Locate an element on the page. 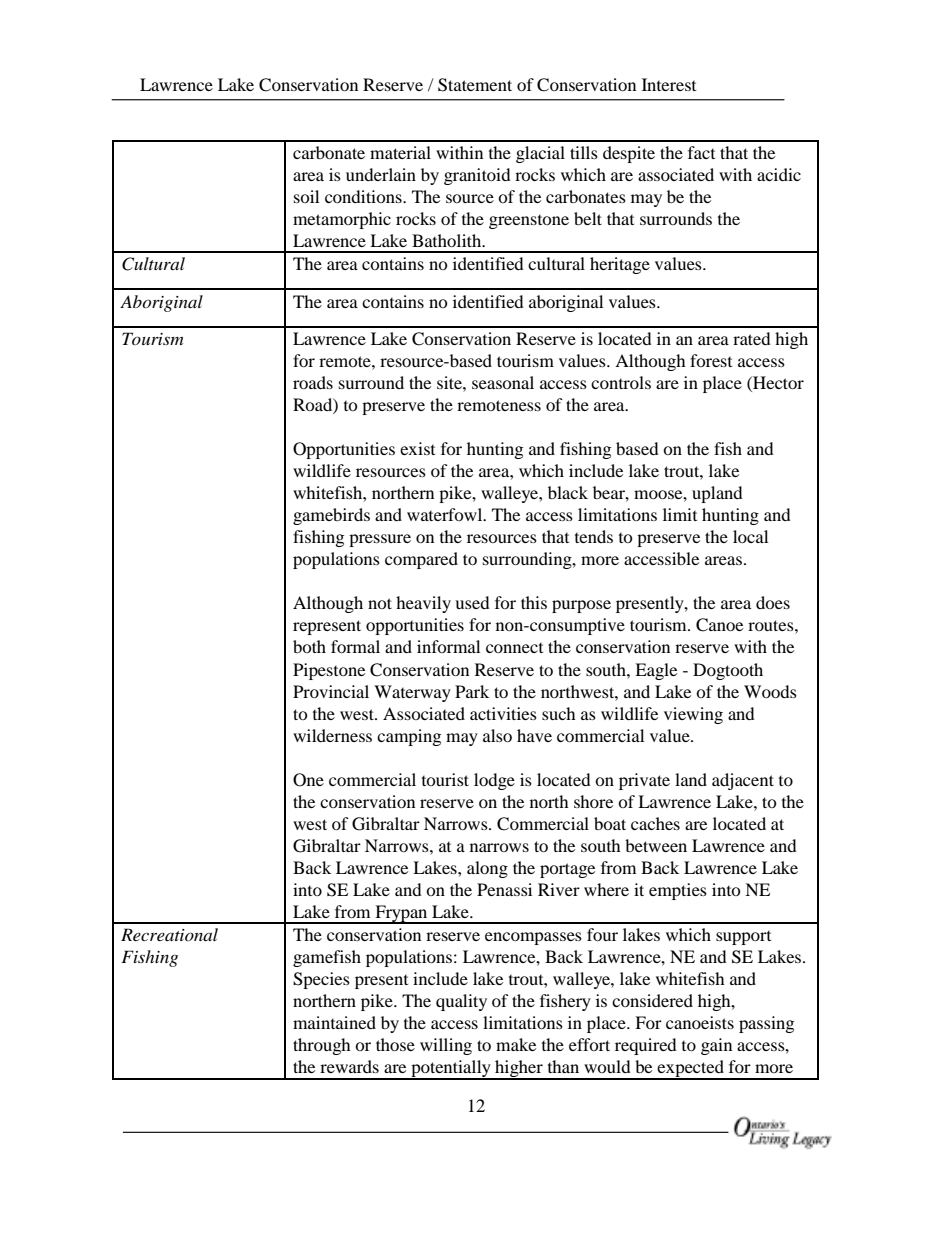 Image resolution: width=952 pixels, height=1233 pixels. seasonal is located at coordinates (503, 382).
